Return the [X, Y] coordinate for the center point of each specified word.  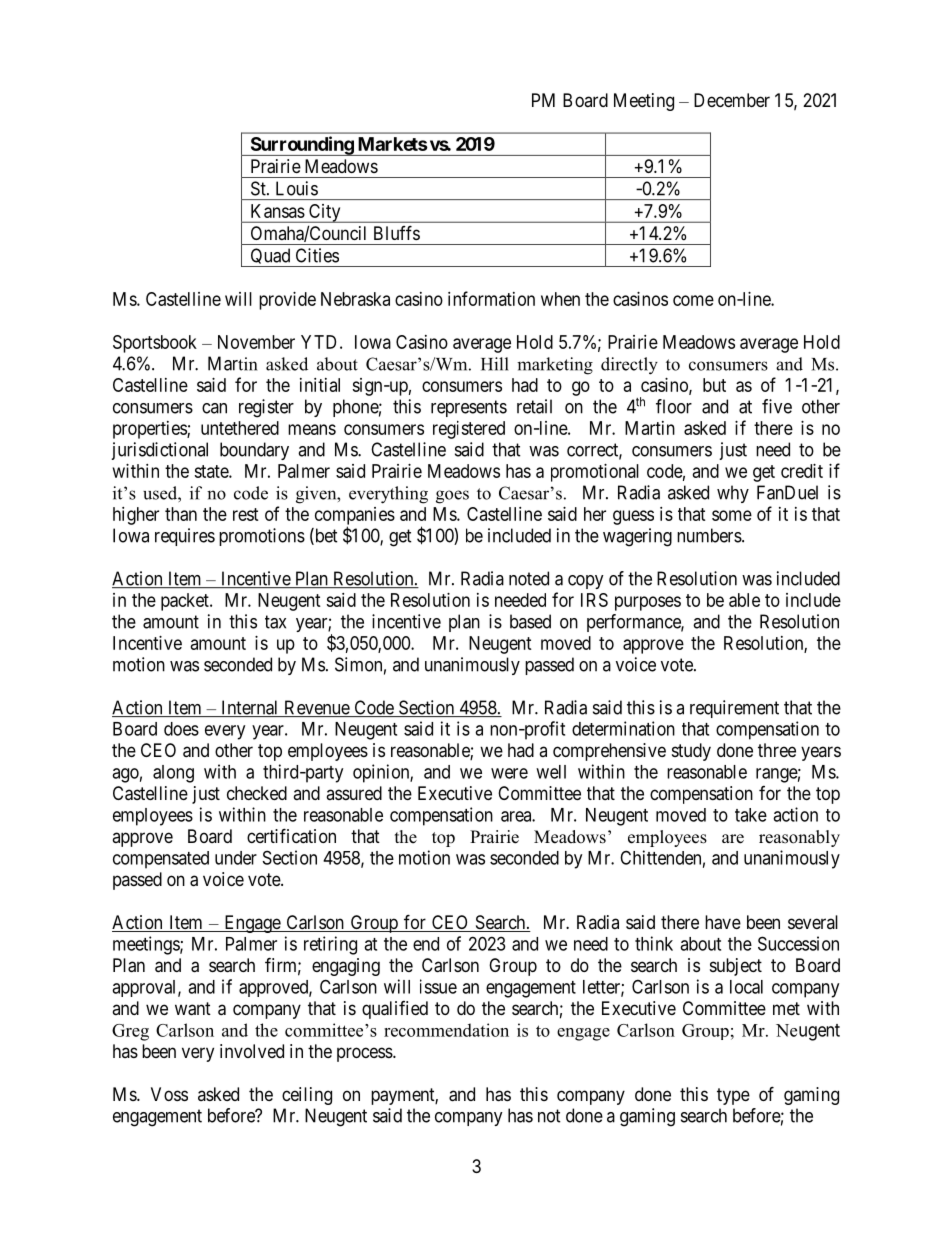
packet [186, 602]
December [732, 100]
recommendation [446, 1030]
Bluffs [397, 232]
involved [252, 1051]
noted [529, 578]
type [733, 1096]
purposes [648, 603]
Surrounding [301, 146]
